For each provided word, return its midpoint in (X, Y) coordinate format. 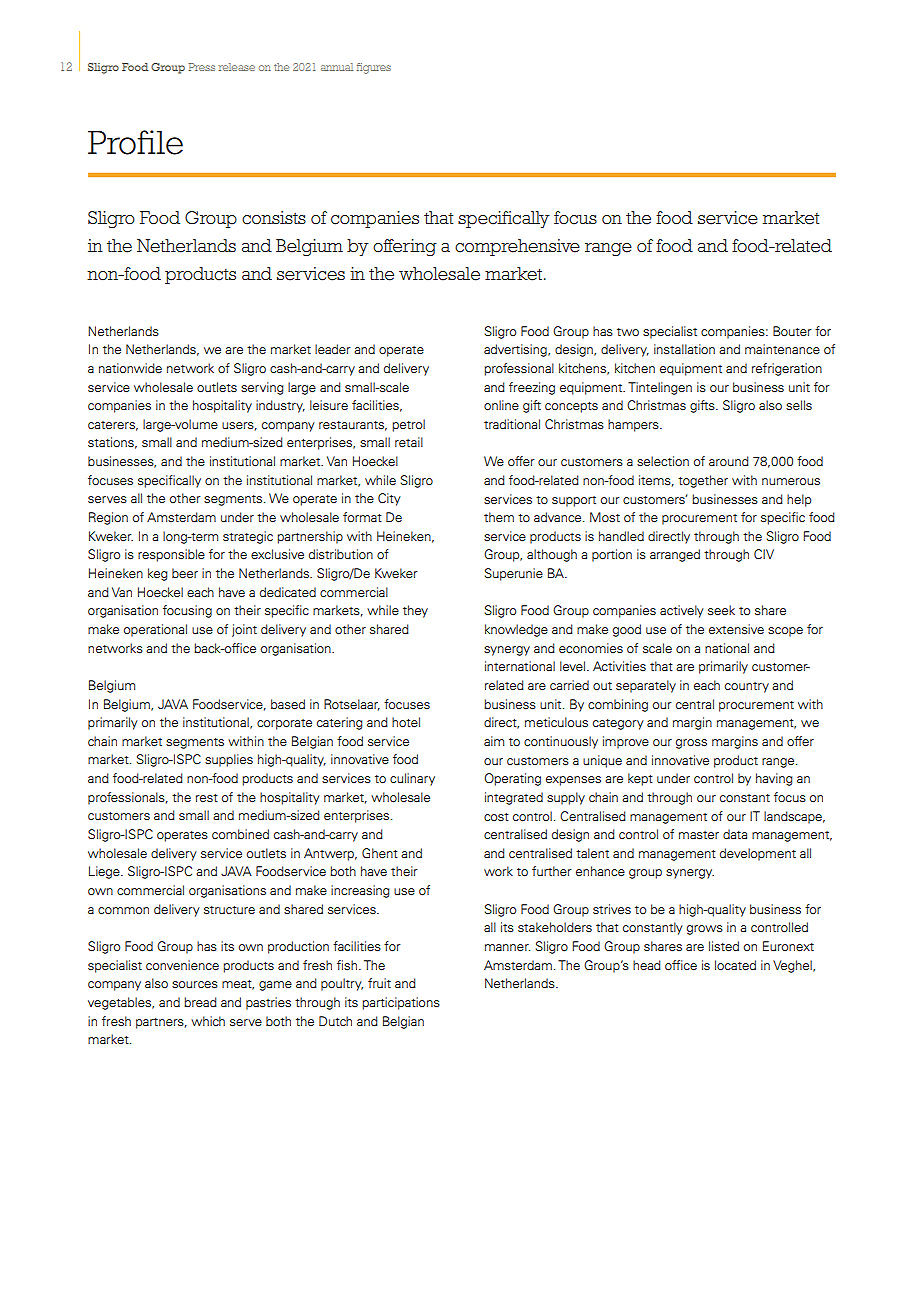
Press (202, 67)
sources (195, 984)
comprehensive (517, 247)
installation (684, 349)
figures (374, 68)
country (747, 687)
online (501, 405)
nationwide (130, 368)
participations (401, 1003)
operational (155, 630)
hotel (406, 722)
